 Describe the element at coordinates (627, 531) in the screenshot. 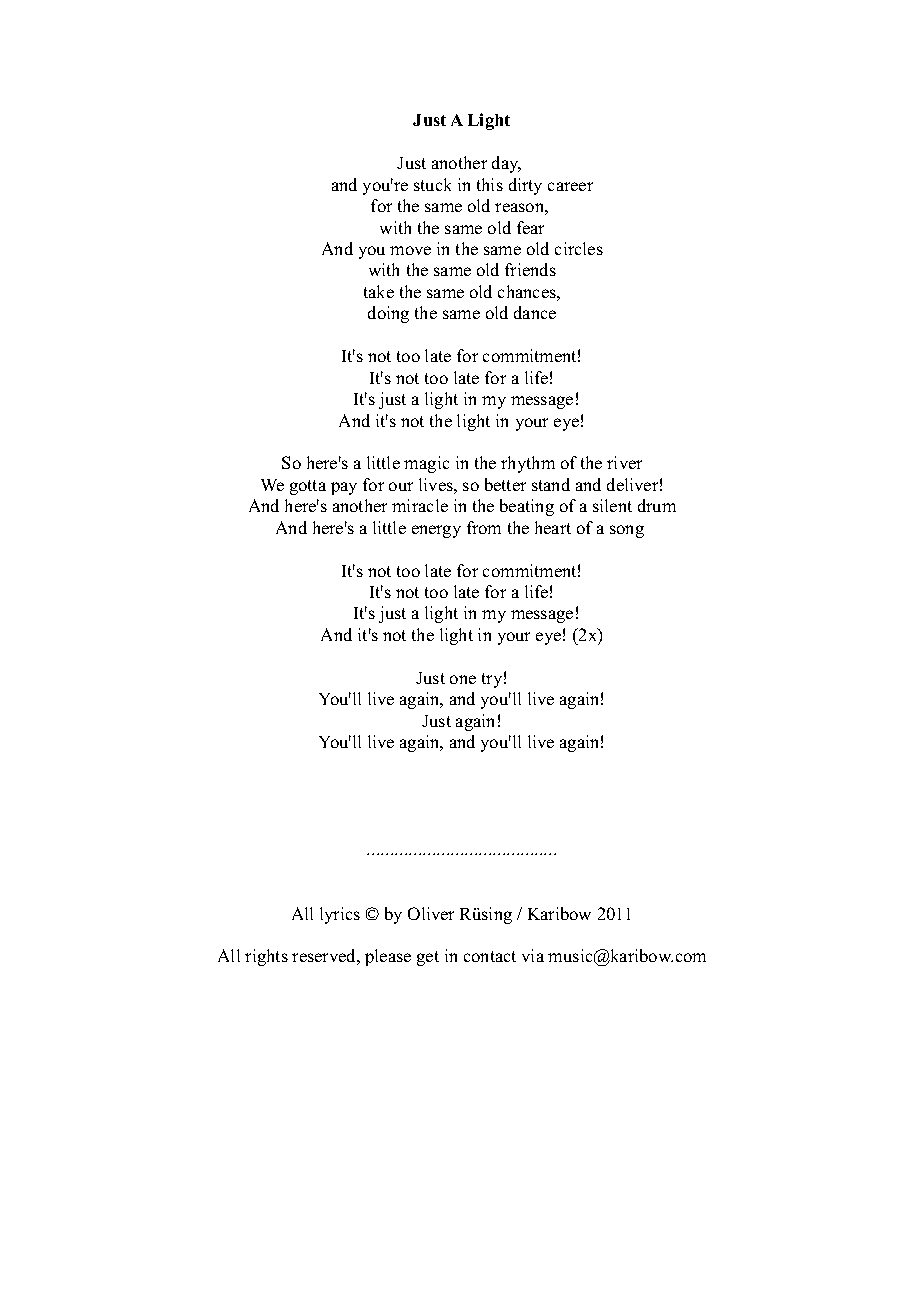

I see `song` at that location.
